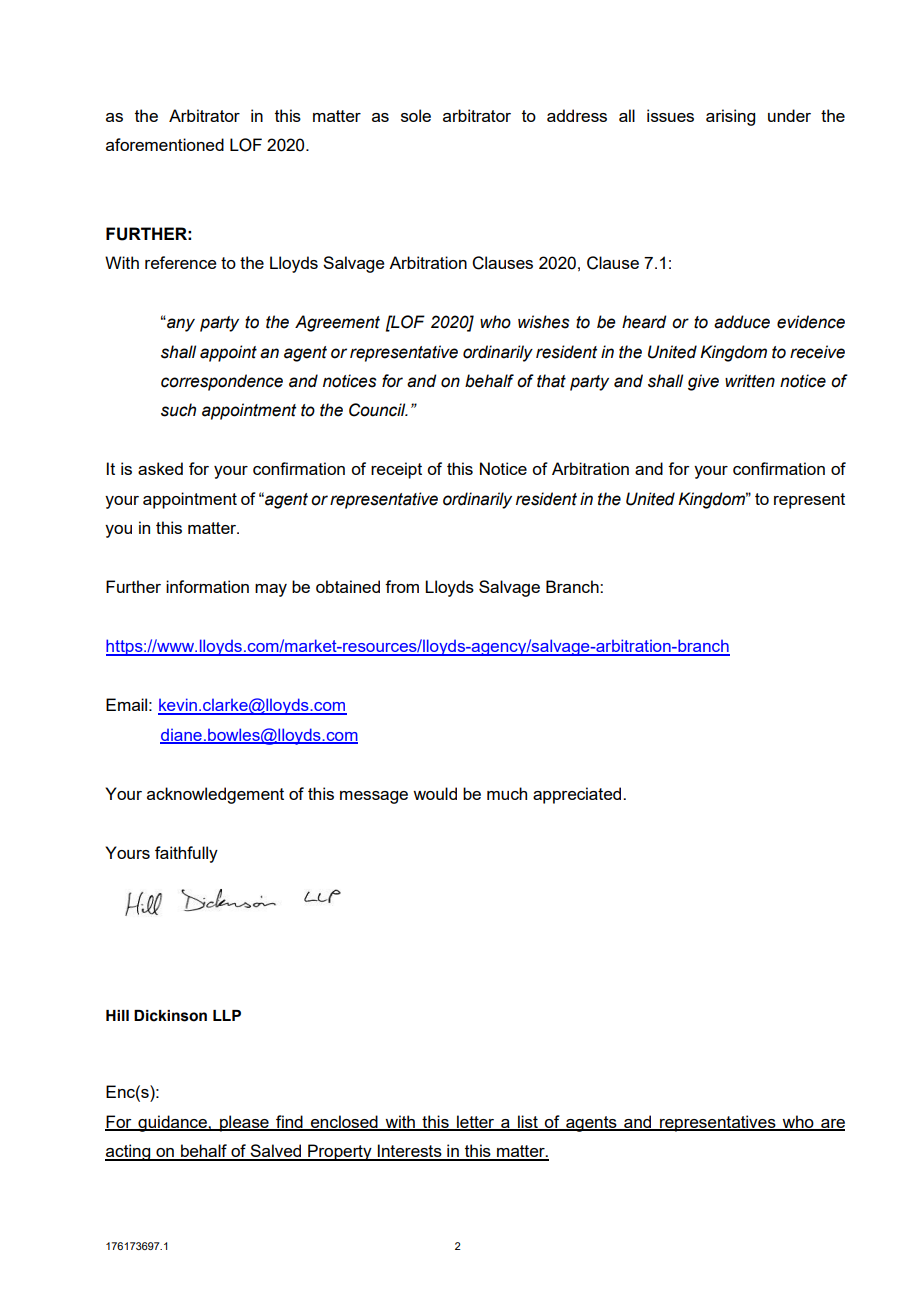  What do you see at coordinates (578, 795) in the screenshot?
I see `appreciated` at bounding box center [578, 795].
